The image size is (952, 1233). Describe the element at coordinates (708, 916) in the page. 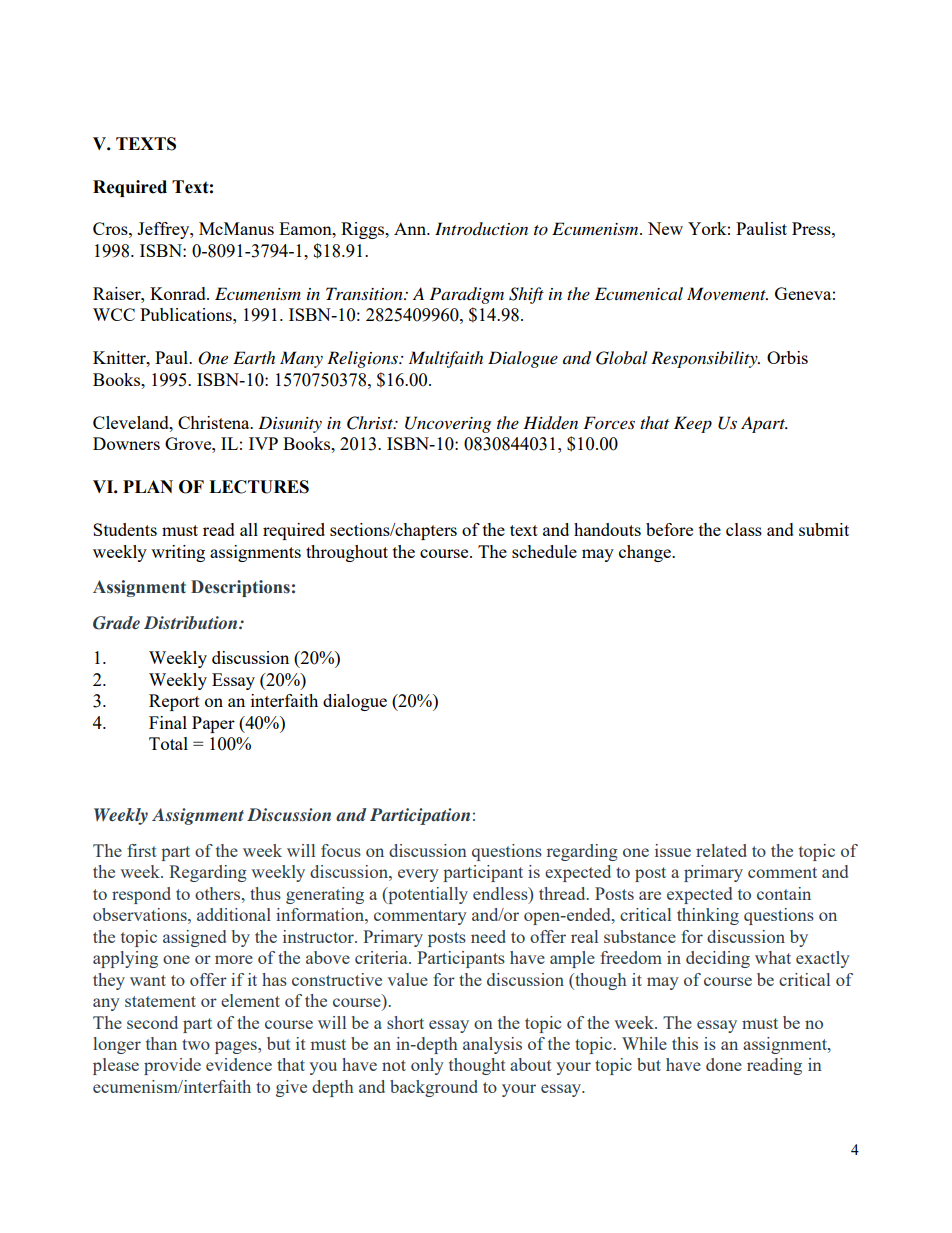

I see `thinking` at that location.
